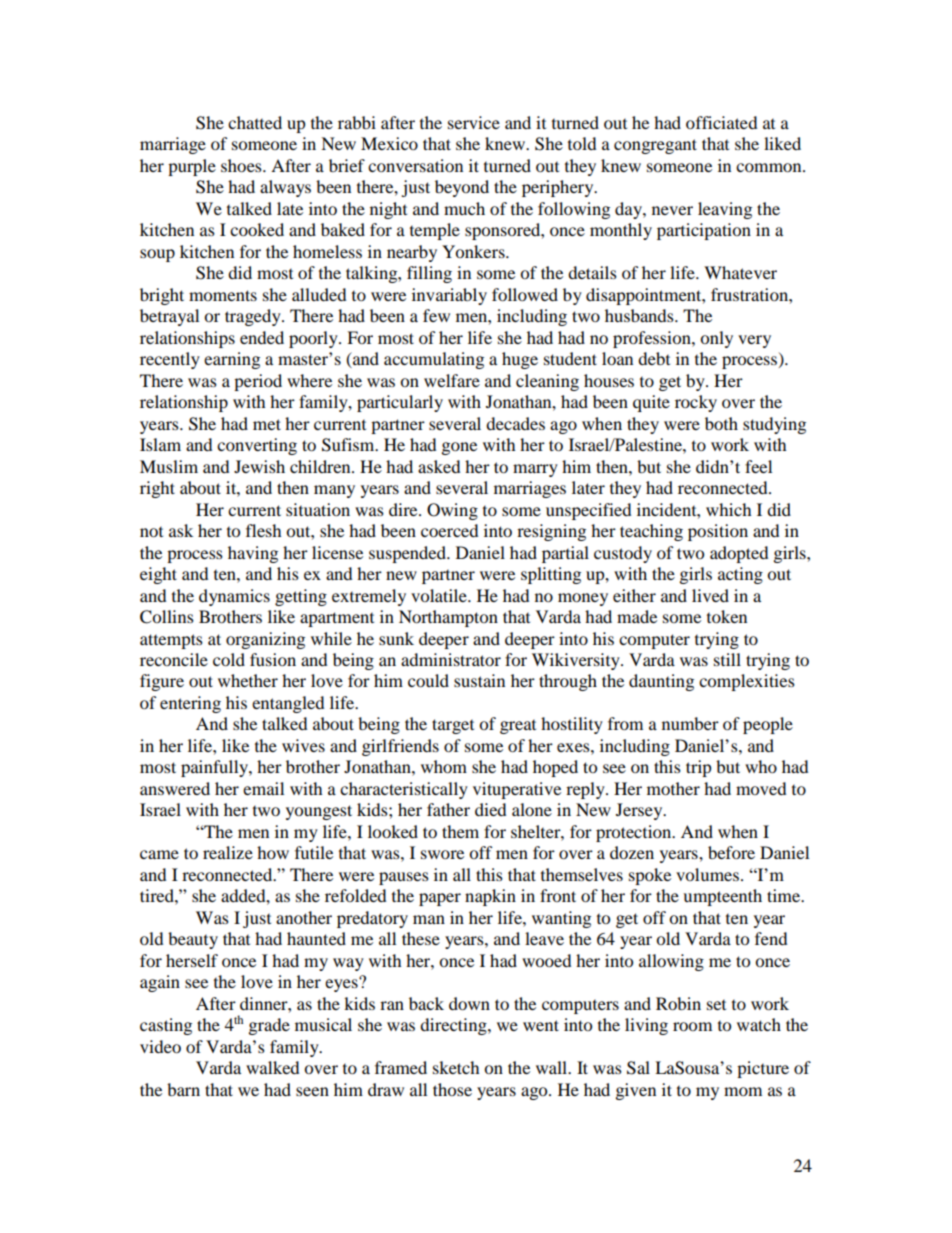 This image has height=1233, width=952. Describe the element at coordinates (721, 423) in the image. I see `both` at that location.
